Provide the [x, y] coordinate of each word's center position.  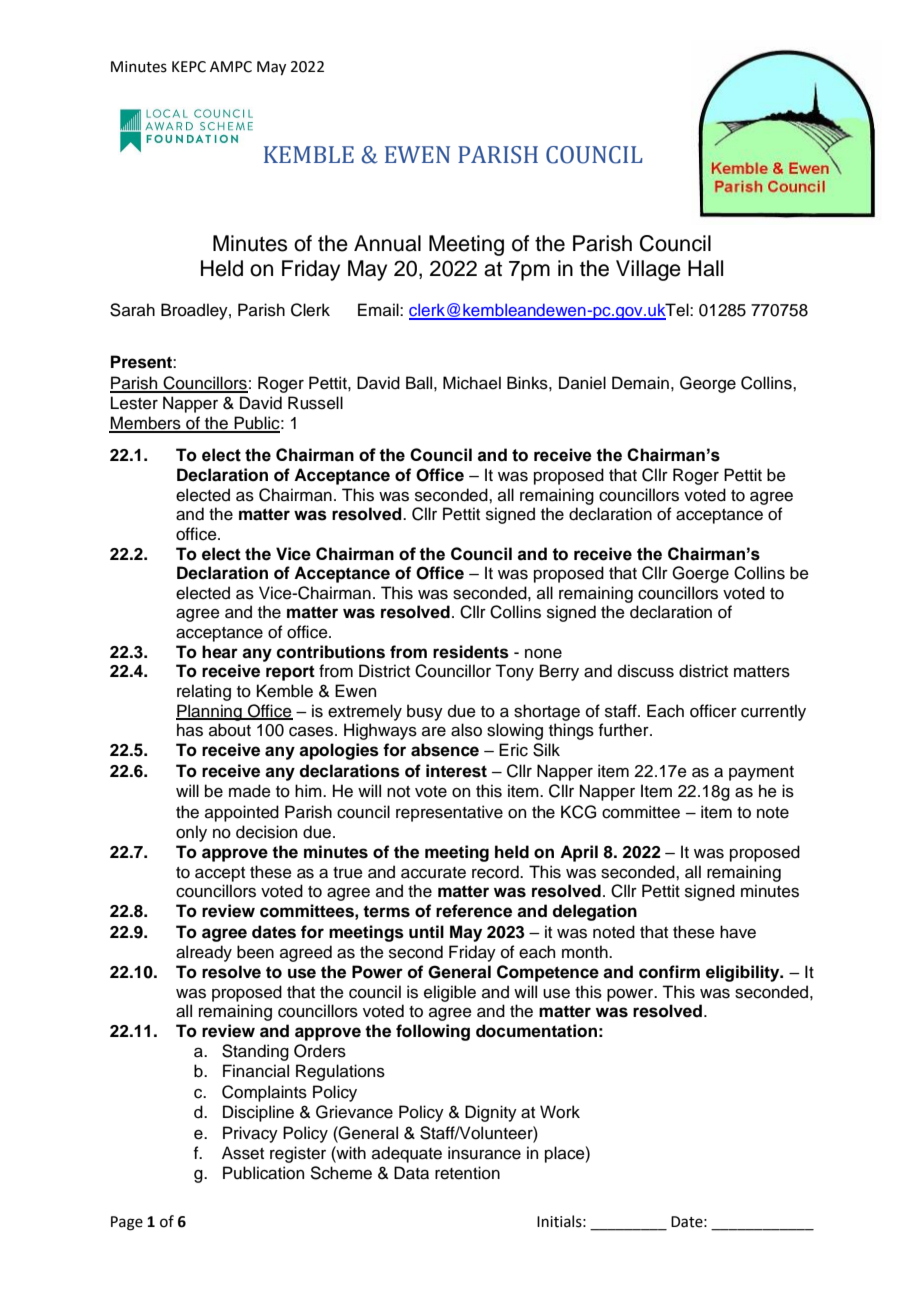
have [738, 932]
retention [467, 1173]
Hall [705, 268]
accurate [433, 873]
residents [471, 652]
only [191, 833]
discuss [646, 671]
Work [560, 1112]
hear [220, 652]
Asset [243, 1153]
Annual [387, 243]
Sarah [132, 310]
